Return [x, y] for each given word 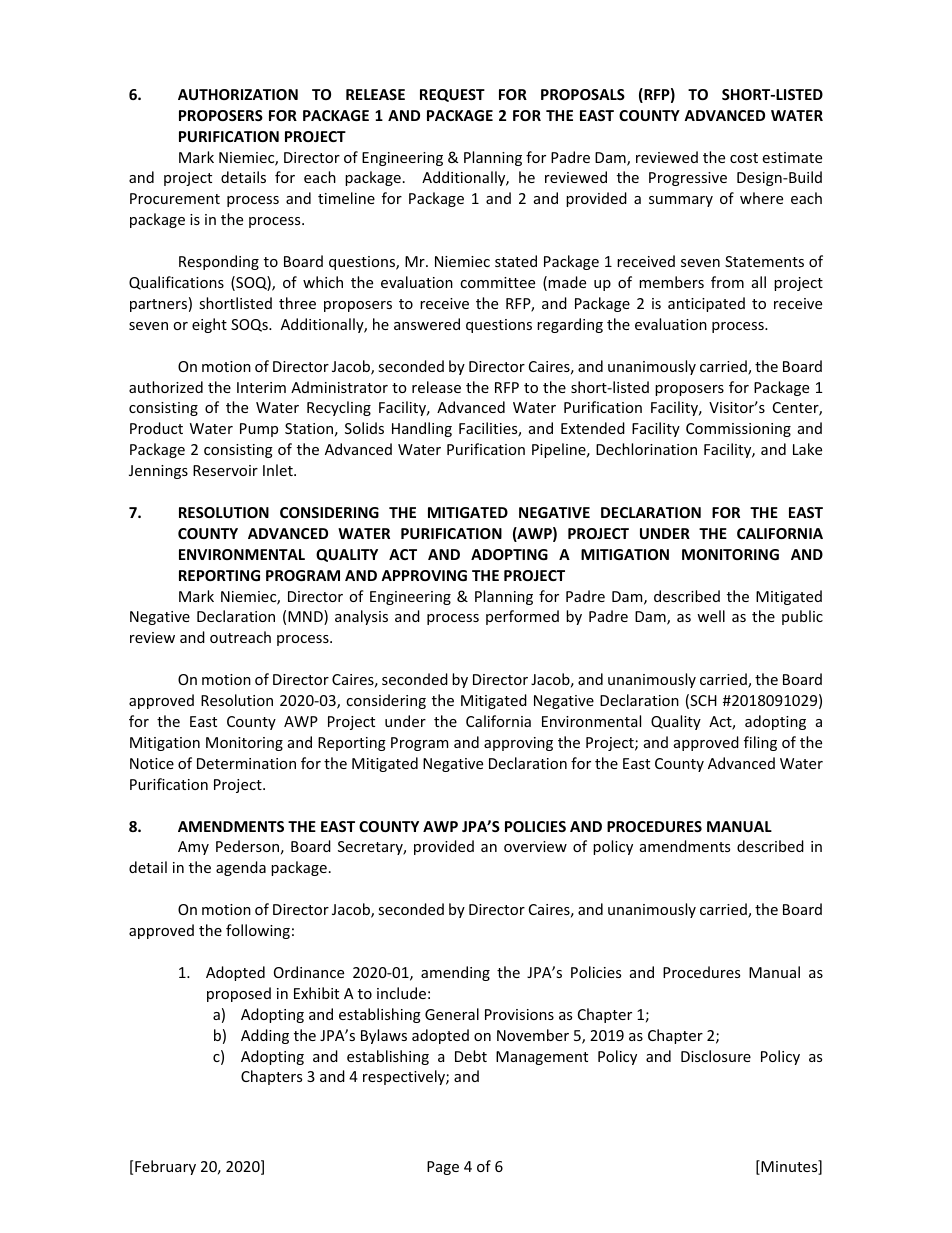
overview [535, 846]
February [165, 1167]
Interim [261, 387]
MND [306, 617]
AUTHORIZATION [238, 94]
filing [760, 743]
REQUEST [452, 95]
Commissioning [738, 430]
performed [522, 617]
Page [443, 1168]
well [711, 616]
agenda [241, 868]
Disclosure [716, 1056]
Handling [422, 429]
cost [744, 158]
